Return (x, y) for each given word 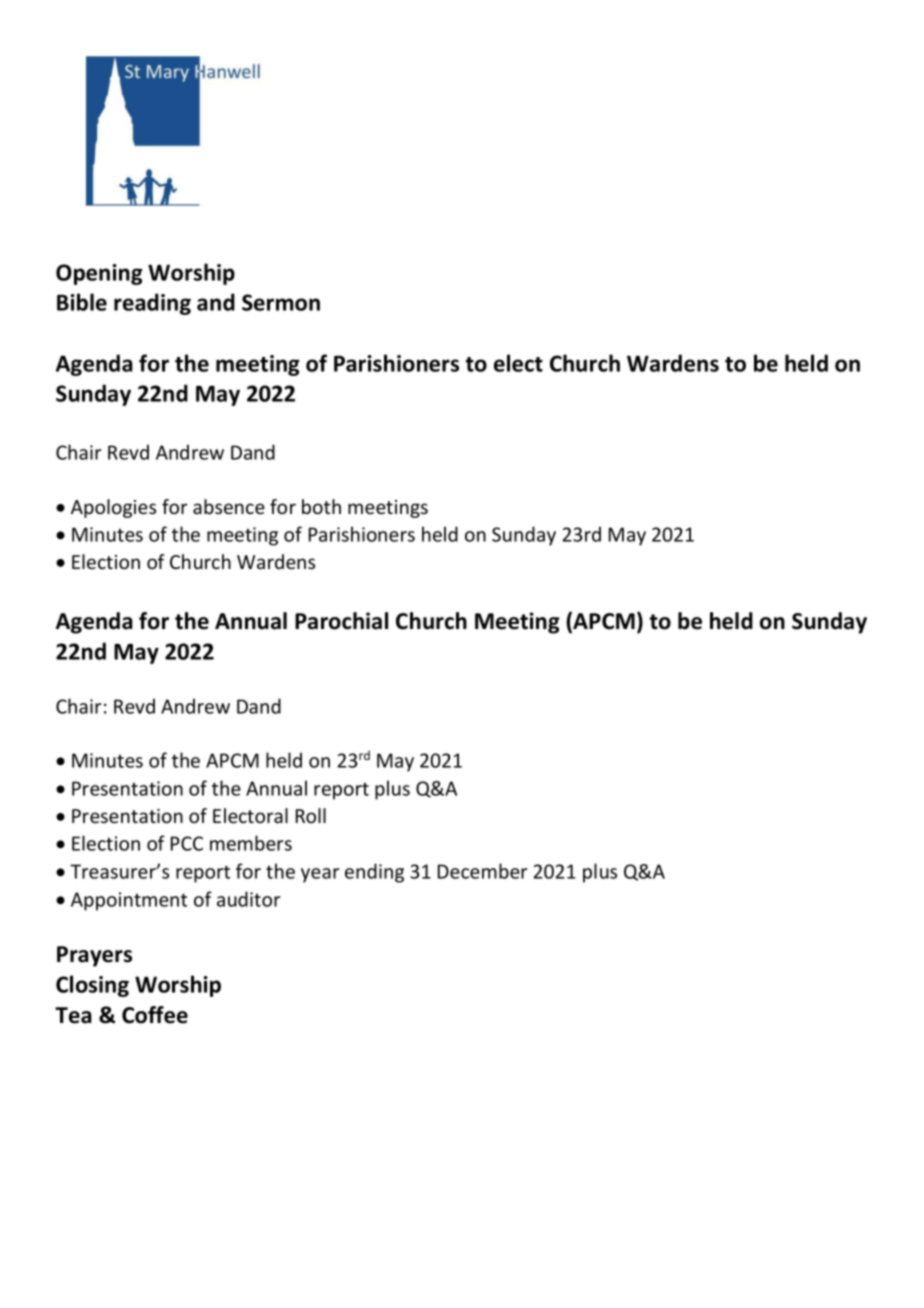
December (483, 871)
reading (152, 304)
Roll (311, 815)
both (321, 506)
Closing (92, 986)
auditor (249, 899)
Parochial (341, 621)
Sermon (281, 302)
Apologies (113, 508)
